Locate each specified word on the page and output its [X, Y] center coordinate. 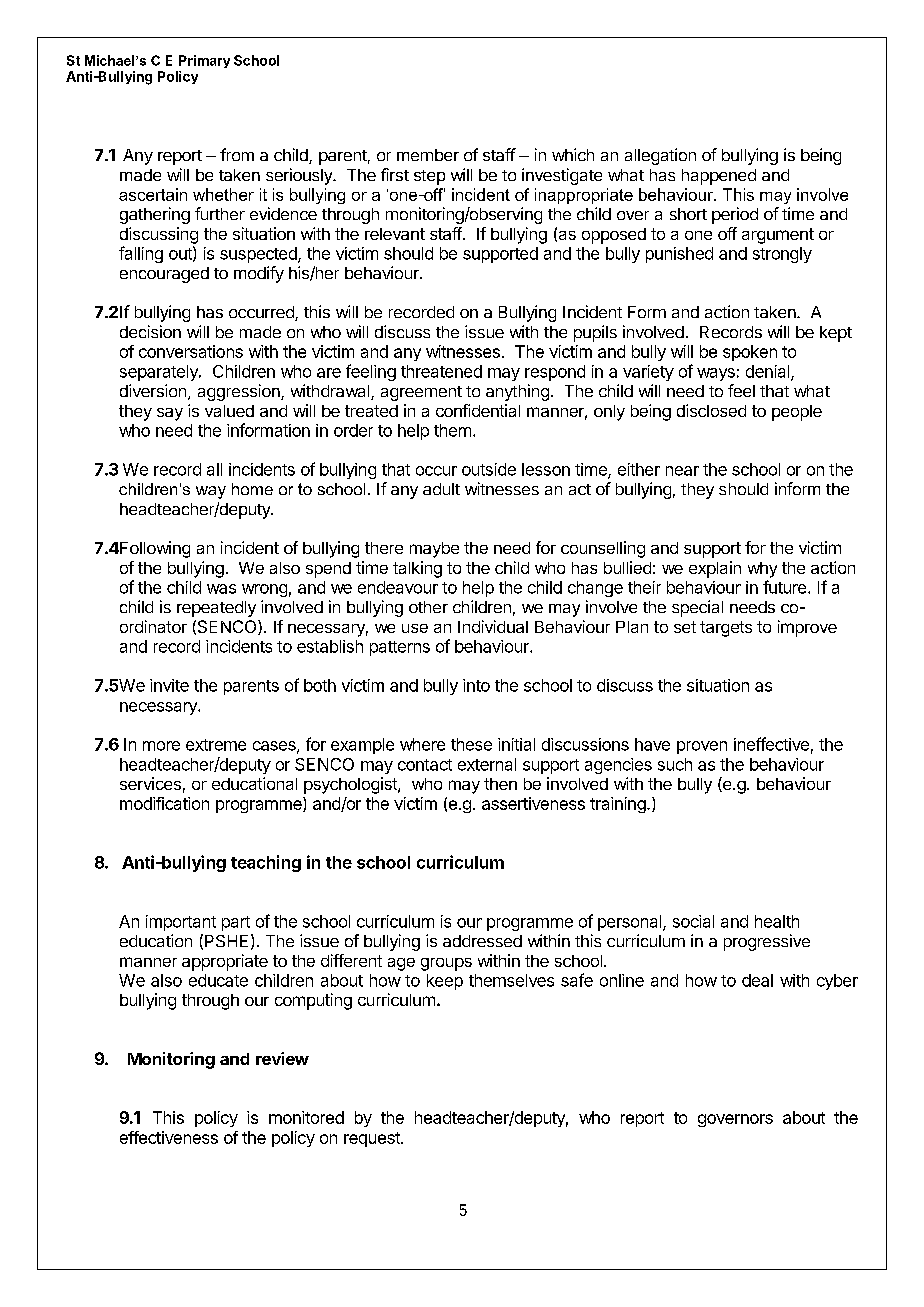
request [373, 1139]
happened [719, 177]
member [428, 155]
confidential [478, 410]
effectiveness [169, 1137]
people [797, 413]
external [487, 764]
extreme [216, 745]
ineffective [771, 744]
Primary [204, 61]
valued [229, 411]
